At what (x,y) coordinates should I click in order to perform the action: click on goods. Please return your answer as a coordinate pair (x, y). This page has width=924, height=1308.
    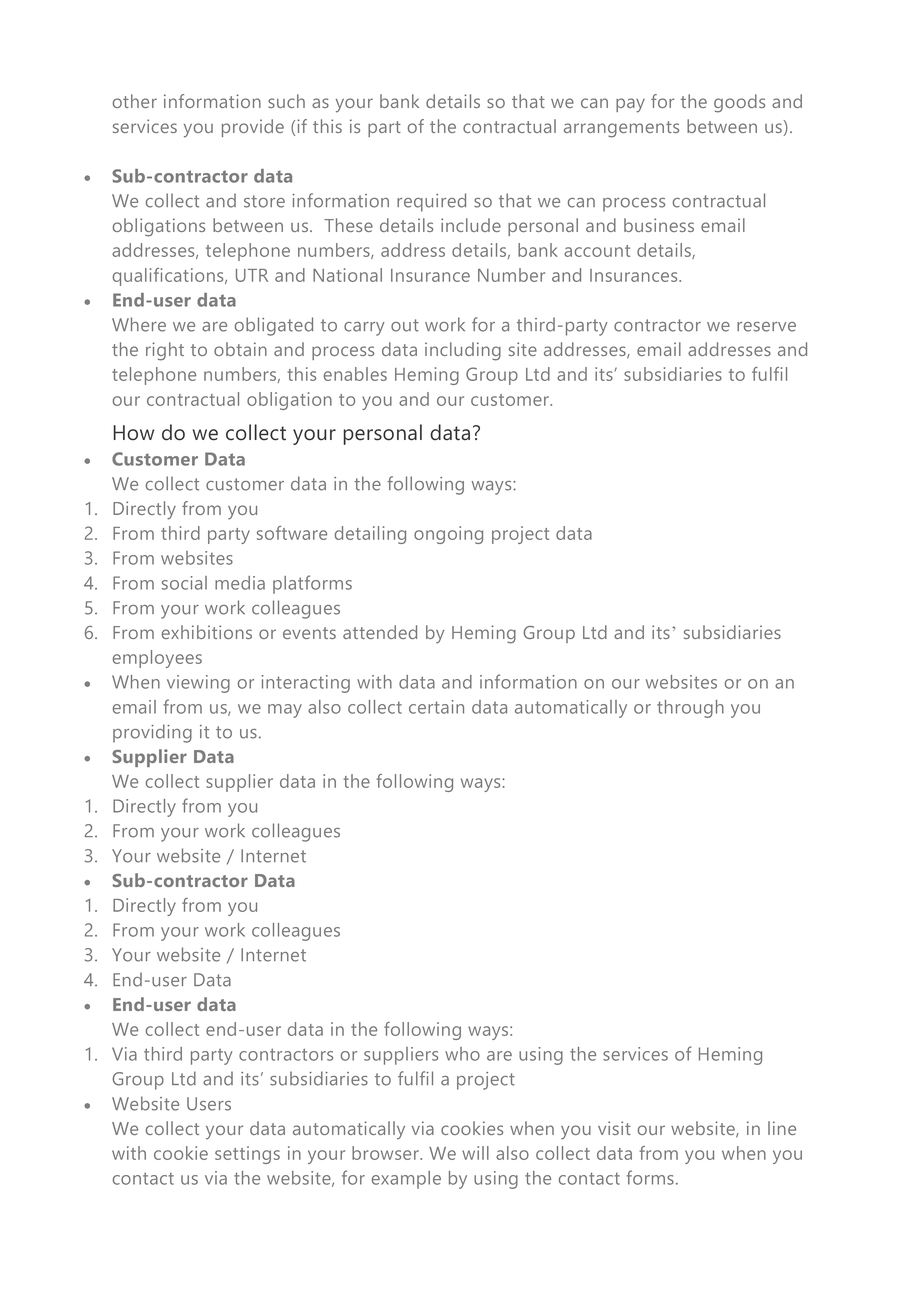
    Looking at the image, I should click on (739, 103).
